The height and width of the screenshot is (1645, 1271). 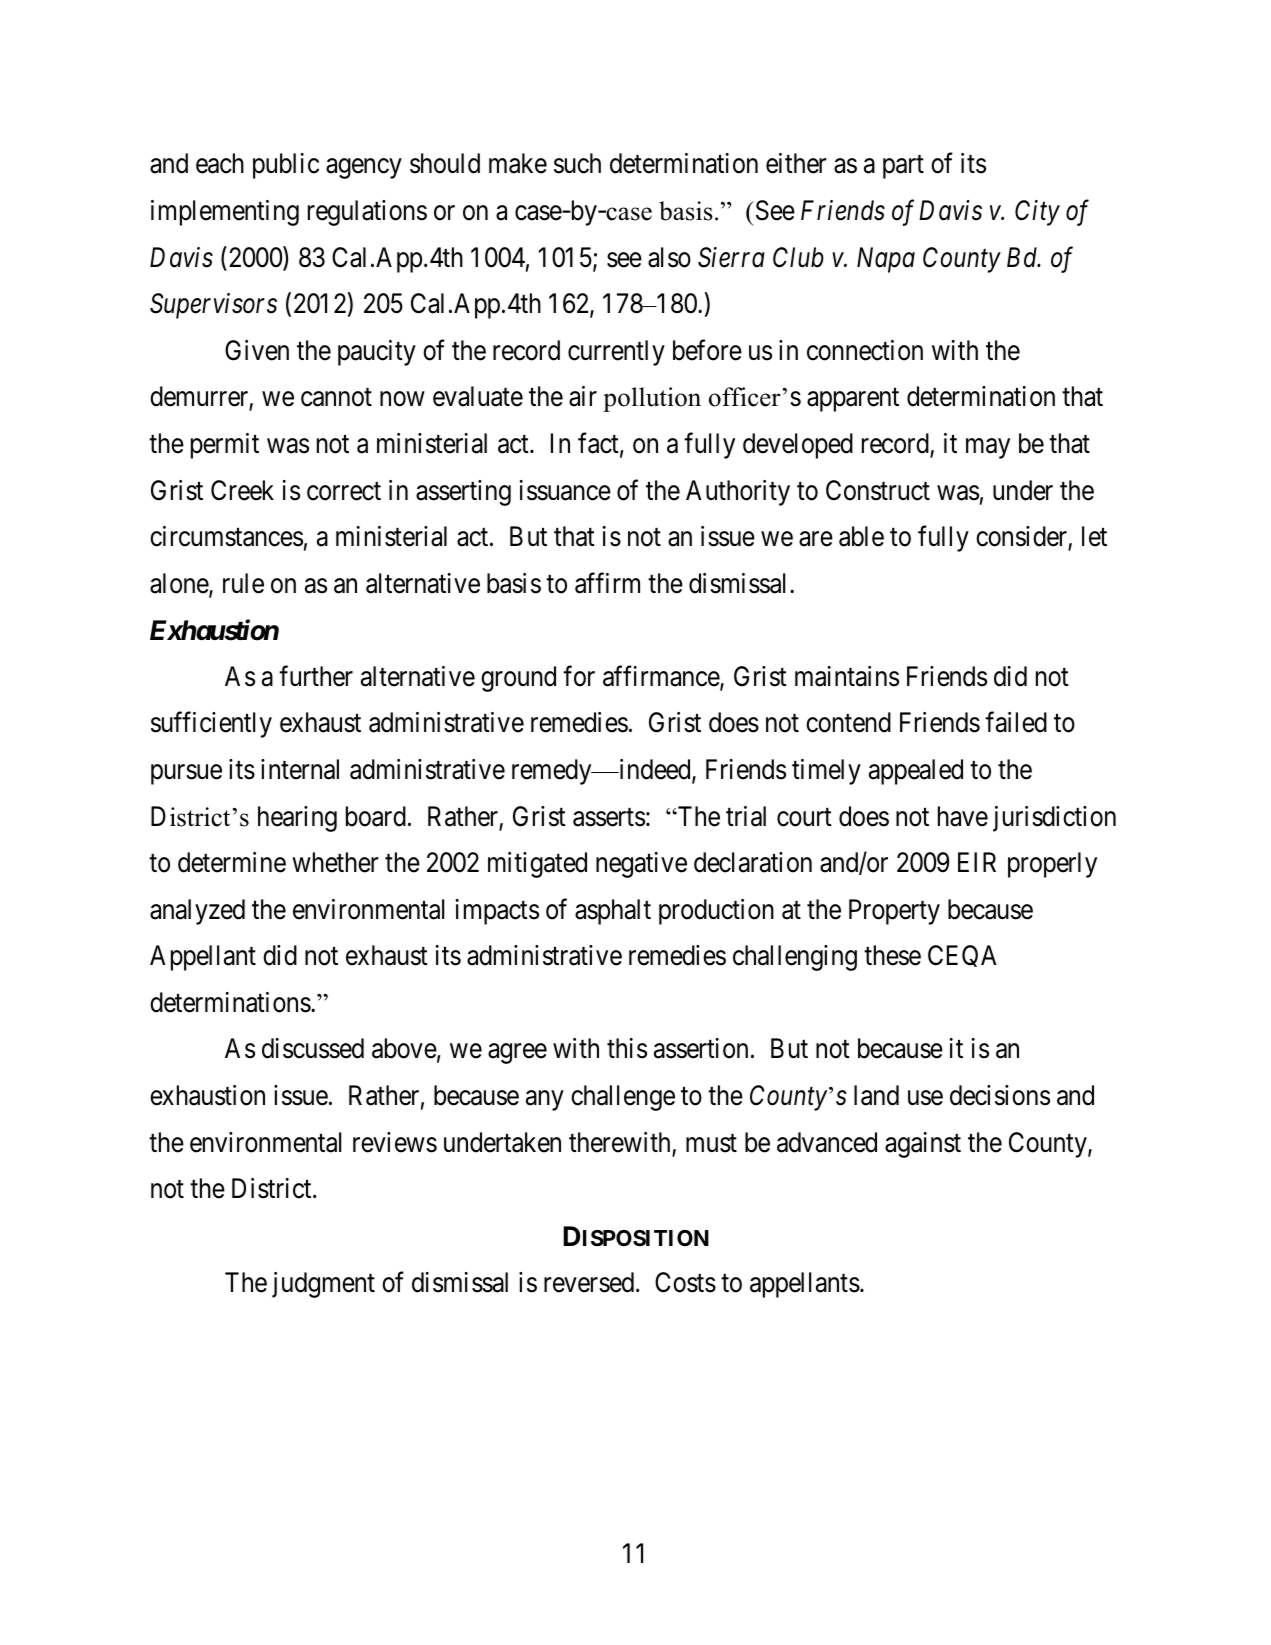 What do you see at coordinates (286, 166) in the screenshot?
I see `public` at bounding box center [286, 166].
